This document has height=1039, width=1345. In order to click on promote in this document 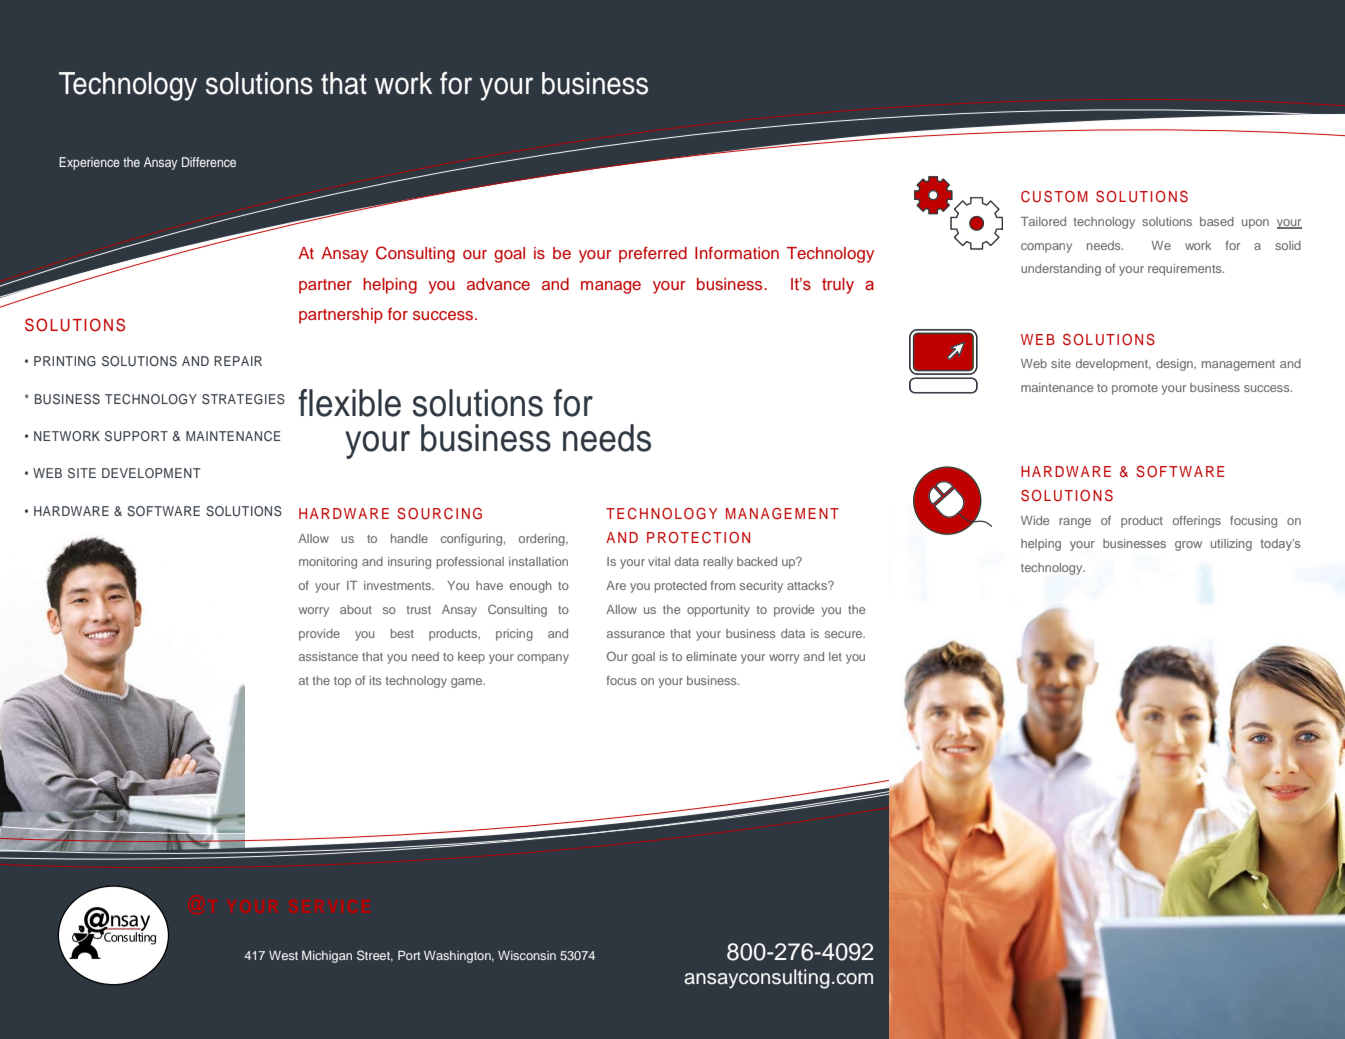, I will do `click(1135, 389)`.
